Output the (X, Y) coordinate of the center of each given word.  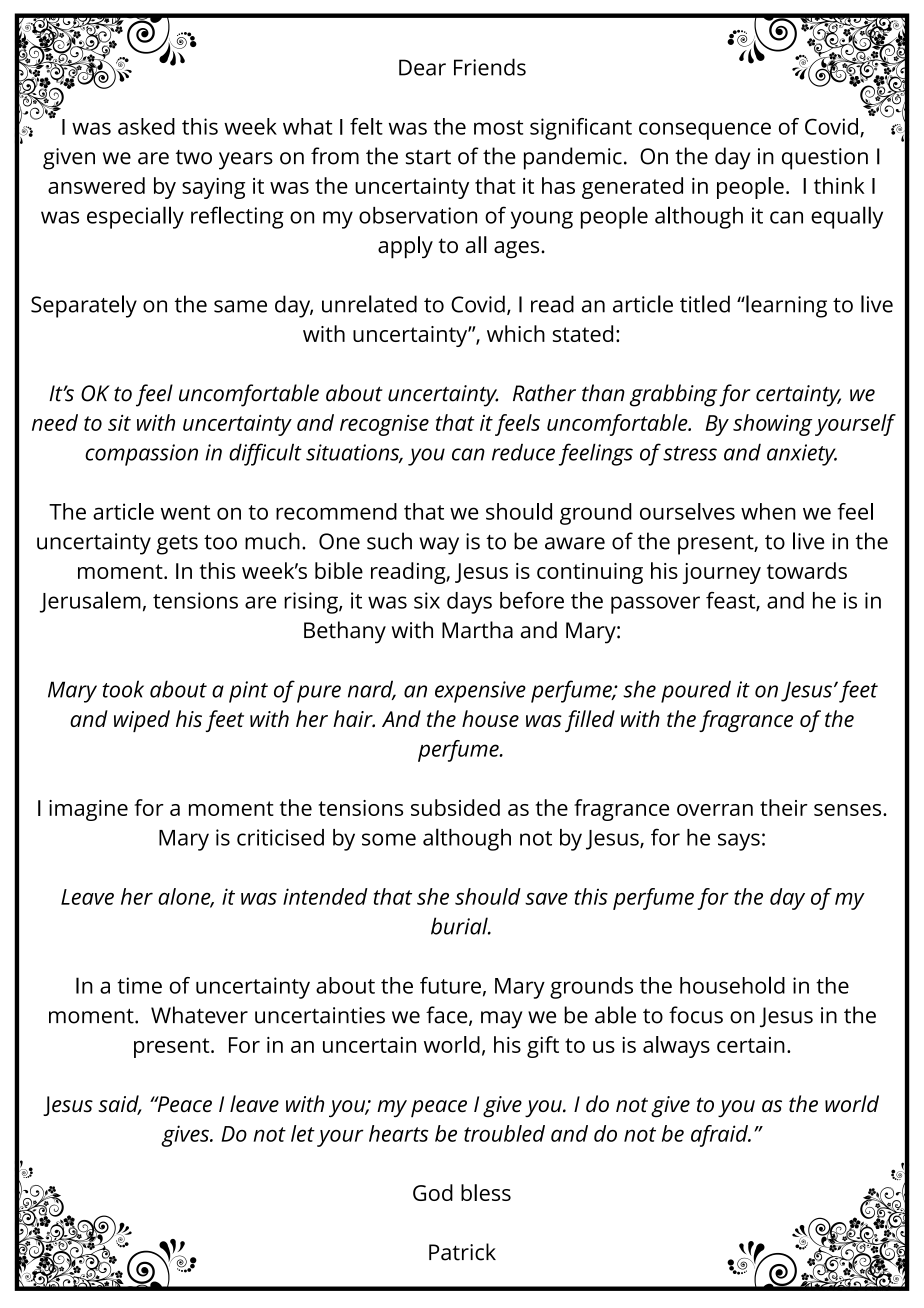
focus (696, 1015)
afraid (720, 1136)
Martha (477, 630)
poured (696, 691)
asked (146, 126)
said (119, 1105)
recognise (384, 425)
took (123, 689)
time (139, 985)
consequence (705, 131)
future (450, 985)
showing (772, 425)
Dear (422, 67)
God (433, 1192)
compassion (141, 455)
